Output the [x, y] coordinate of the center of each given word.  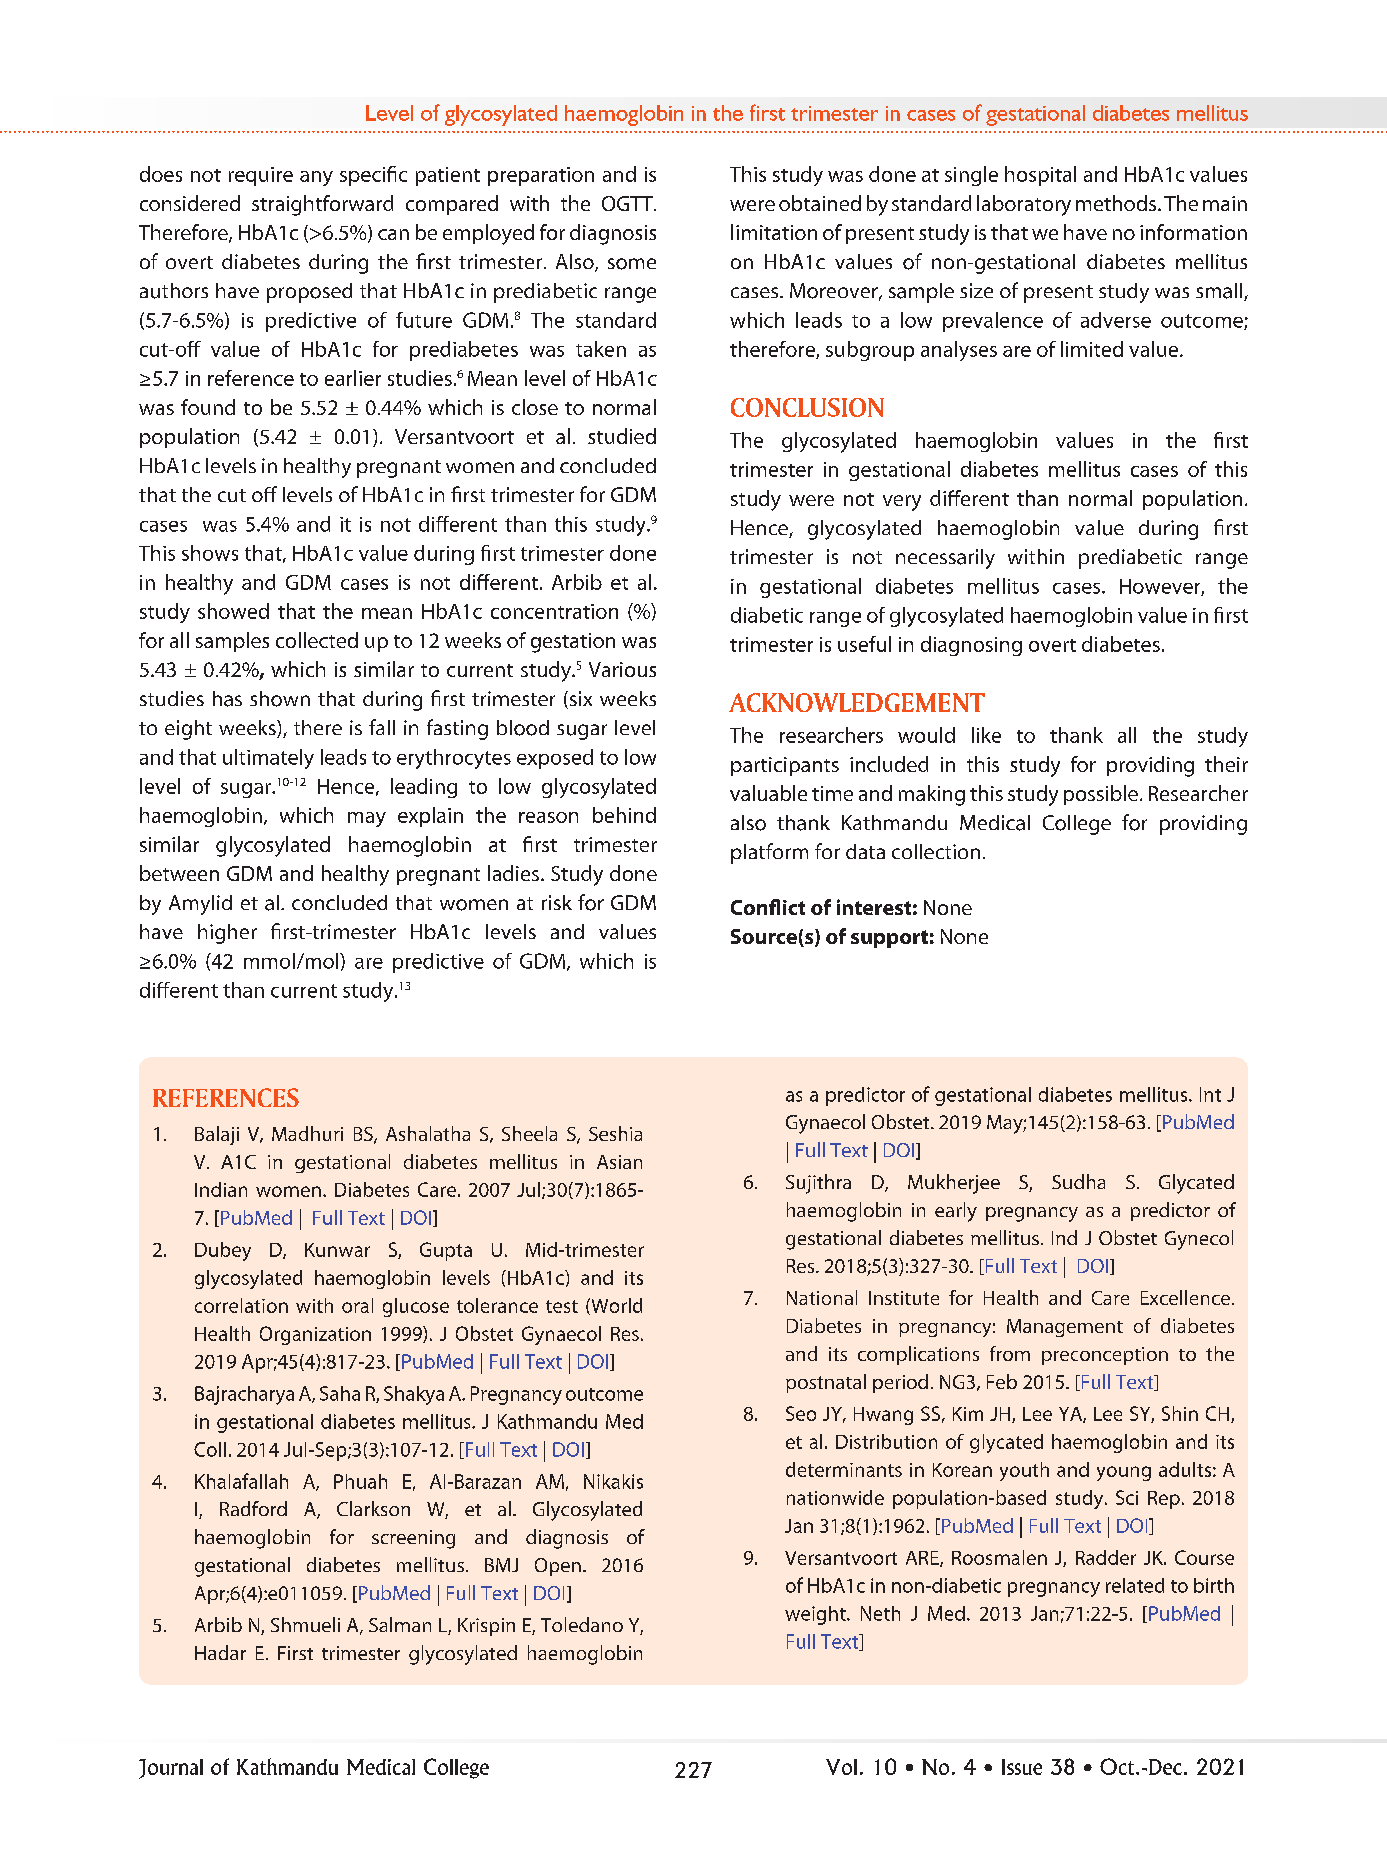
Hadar [220, 1652]
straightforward [322, 205]
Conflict [768, 907]
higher [227, 934]
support [889, 939]
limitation [774, 232]
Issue [1022, 1767]
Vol [841, 1767]
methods [1117, 203]
